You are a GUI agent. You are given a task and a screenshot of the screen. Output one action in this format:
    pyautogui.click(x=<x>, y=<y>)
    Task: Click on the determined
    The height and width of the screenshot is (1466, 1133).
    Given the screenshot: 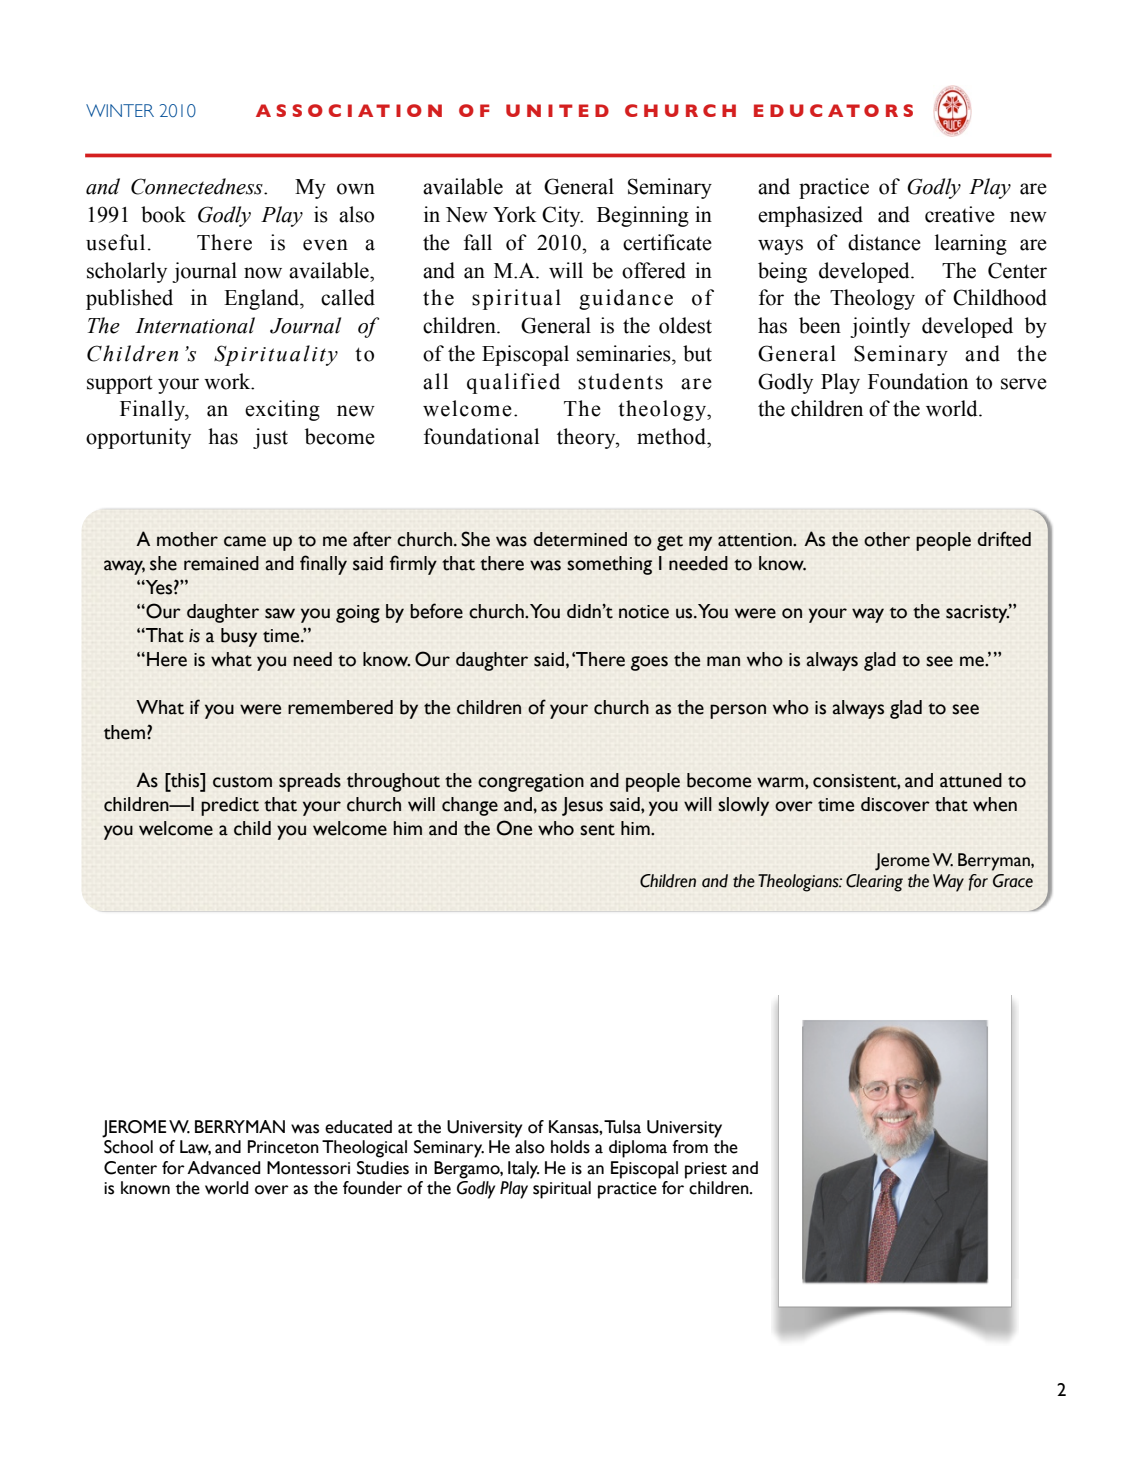 What is the action you would take?
    pyautogui.click(x=580, y=539)
